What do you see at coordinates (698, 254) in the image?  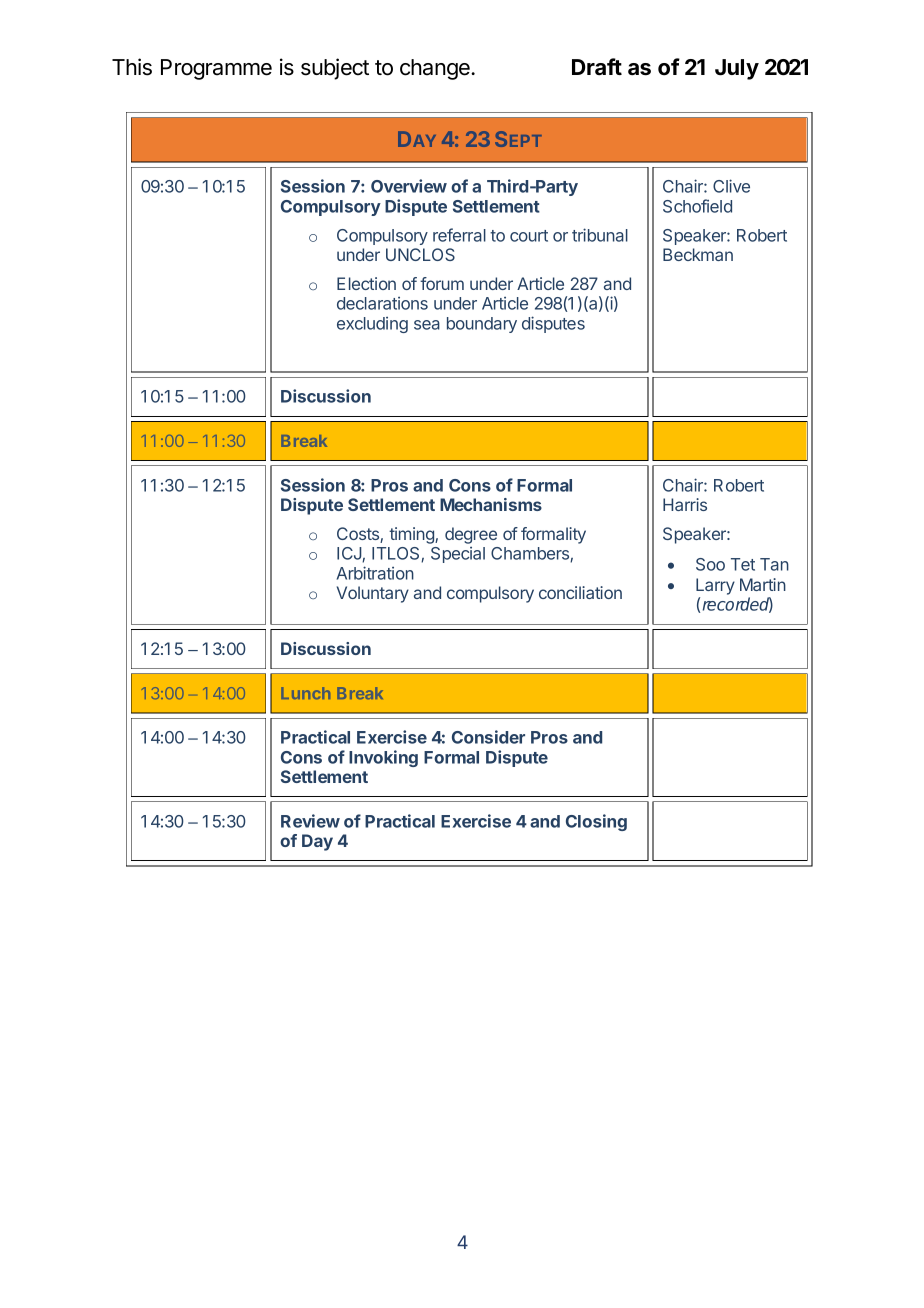 I see `Beckman` at bounding box center [698, 254].
